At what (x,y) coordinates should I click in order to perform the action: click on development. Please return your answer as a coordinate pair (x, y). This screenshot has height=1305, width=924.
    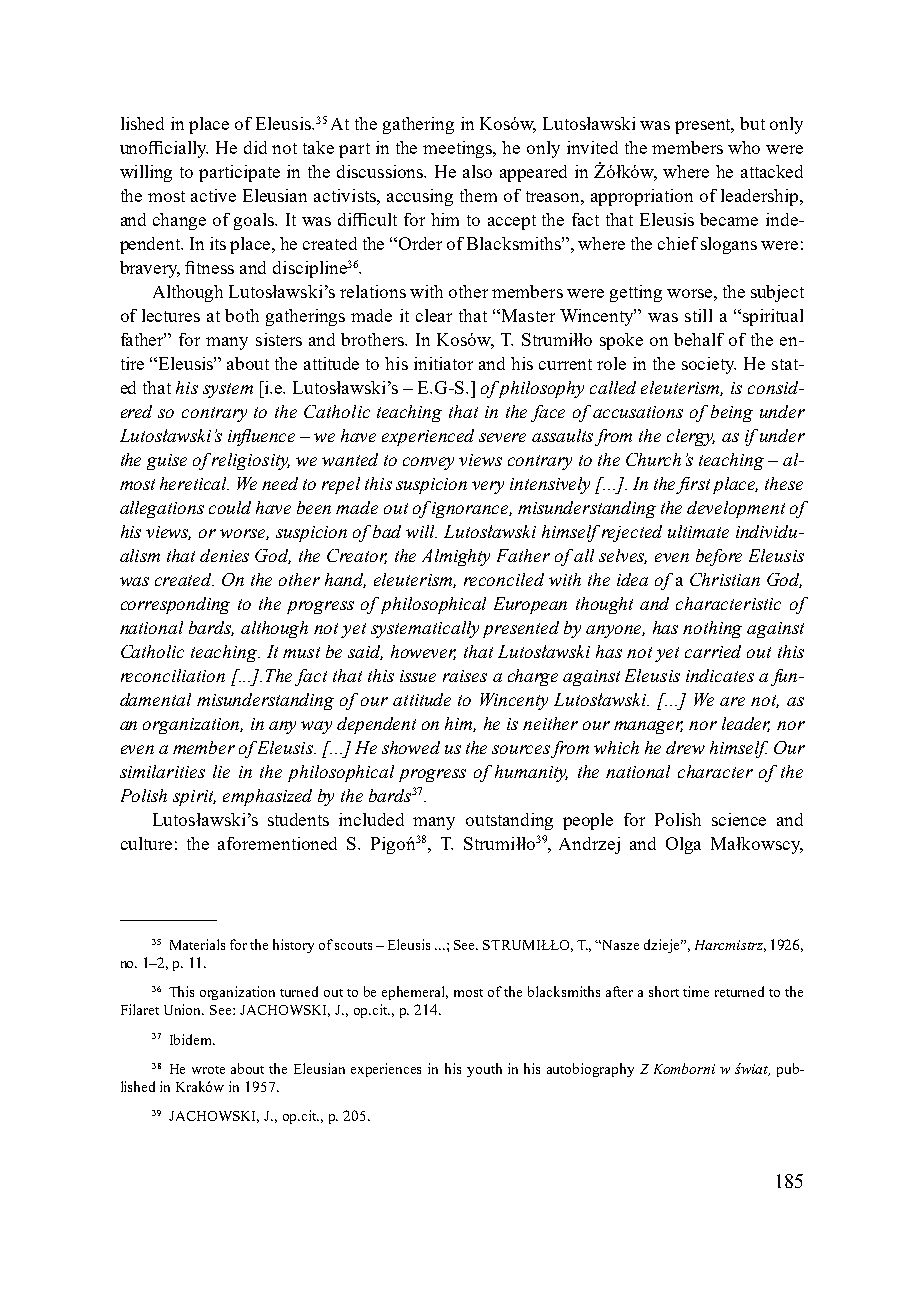
    Looking at the image, I should click on (736, 509).
